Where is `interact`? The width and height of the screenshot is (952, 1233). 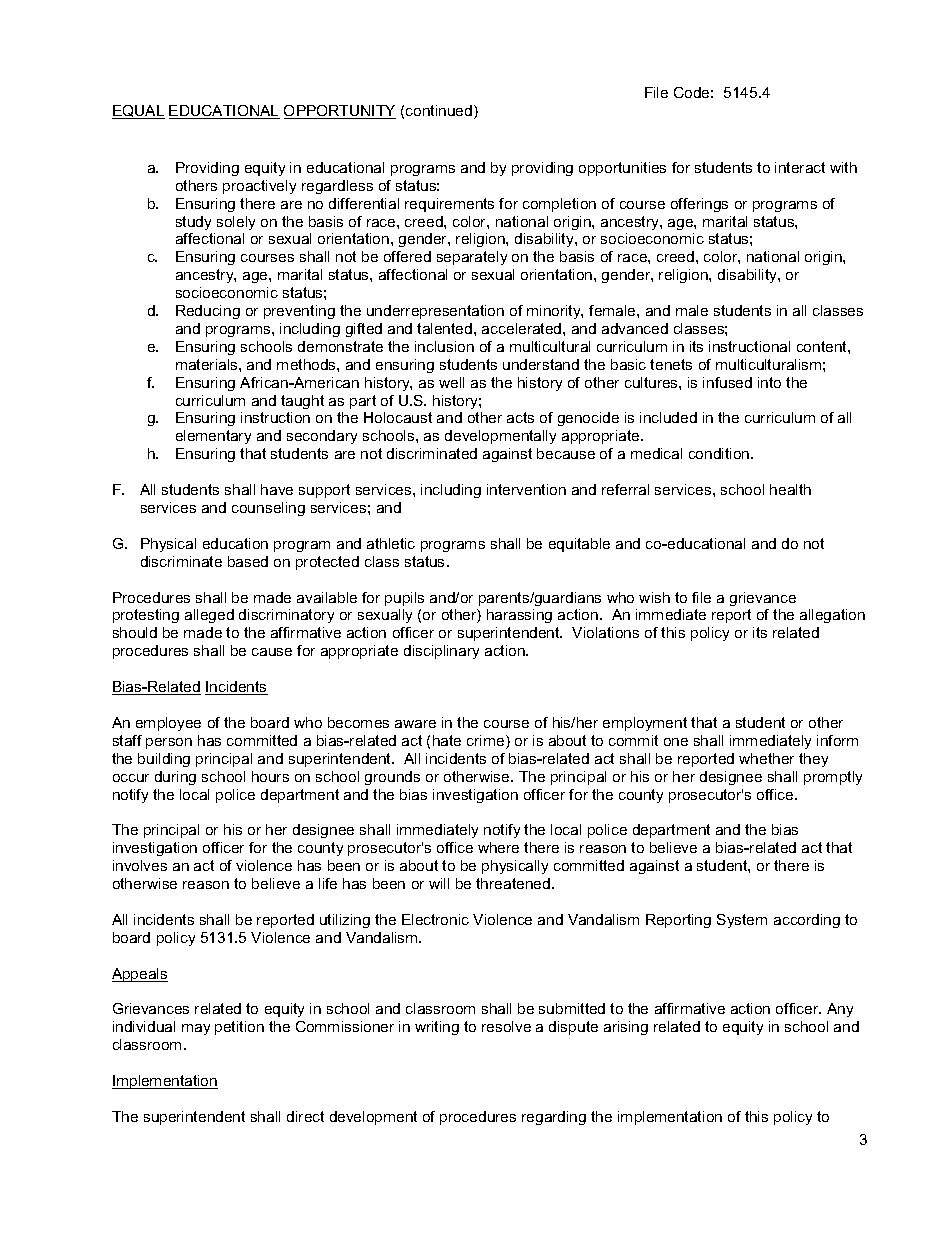 interact is located at coordinates (800, 167).
